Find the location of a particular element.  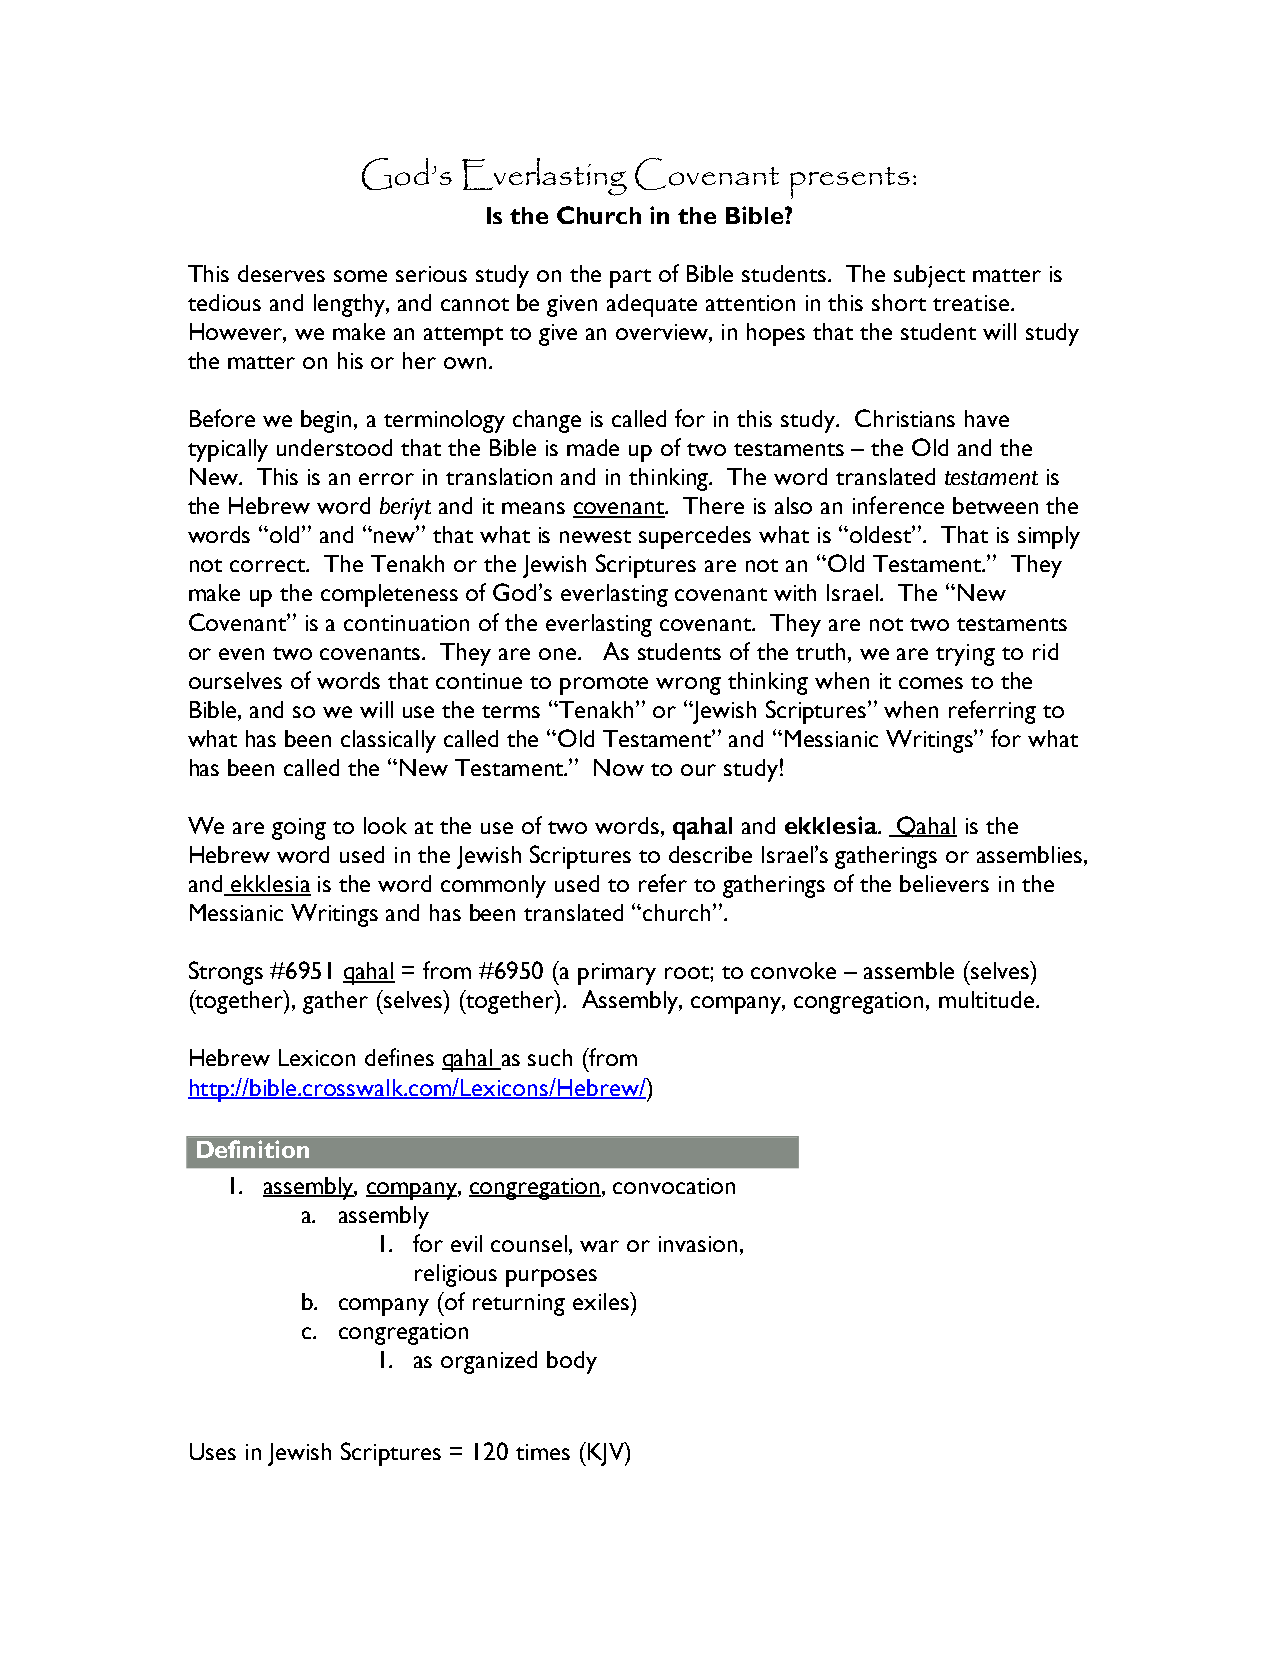

part is located at coordinates (630, 278).
